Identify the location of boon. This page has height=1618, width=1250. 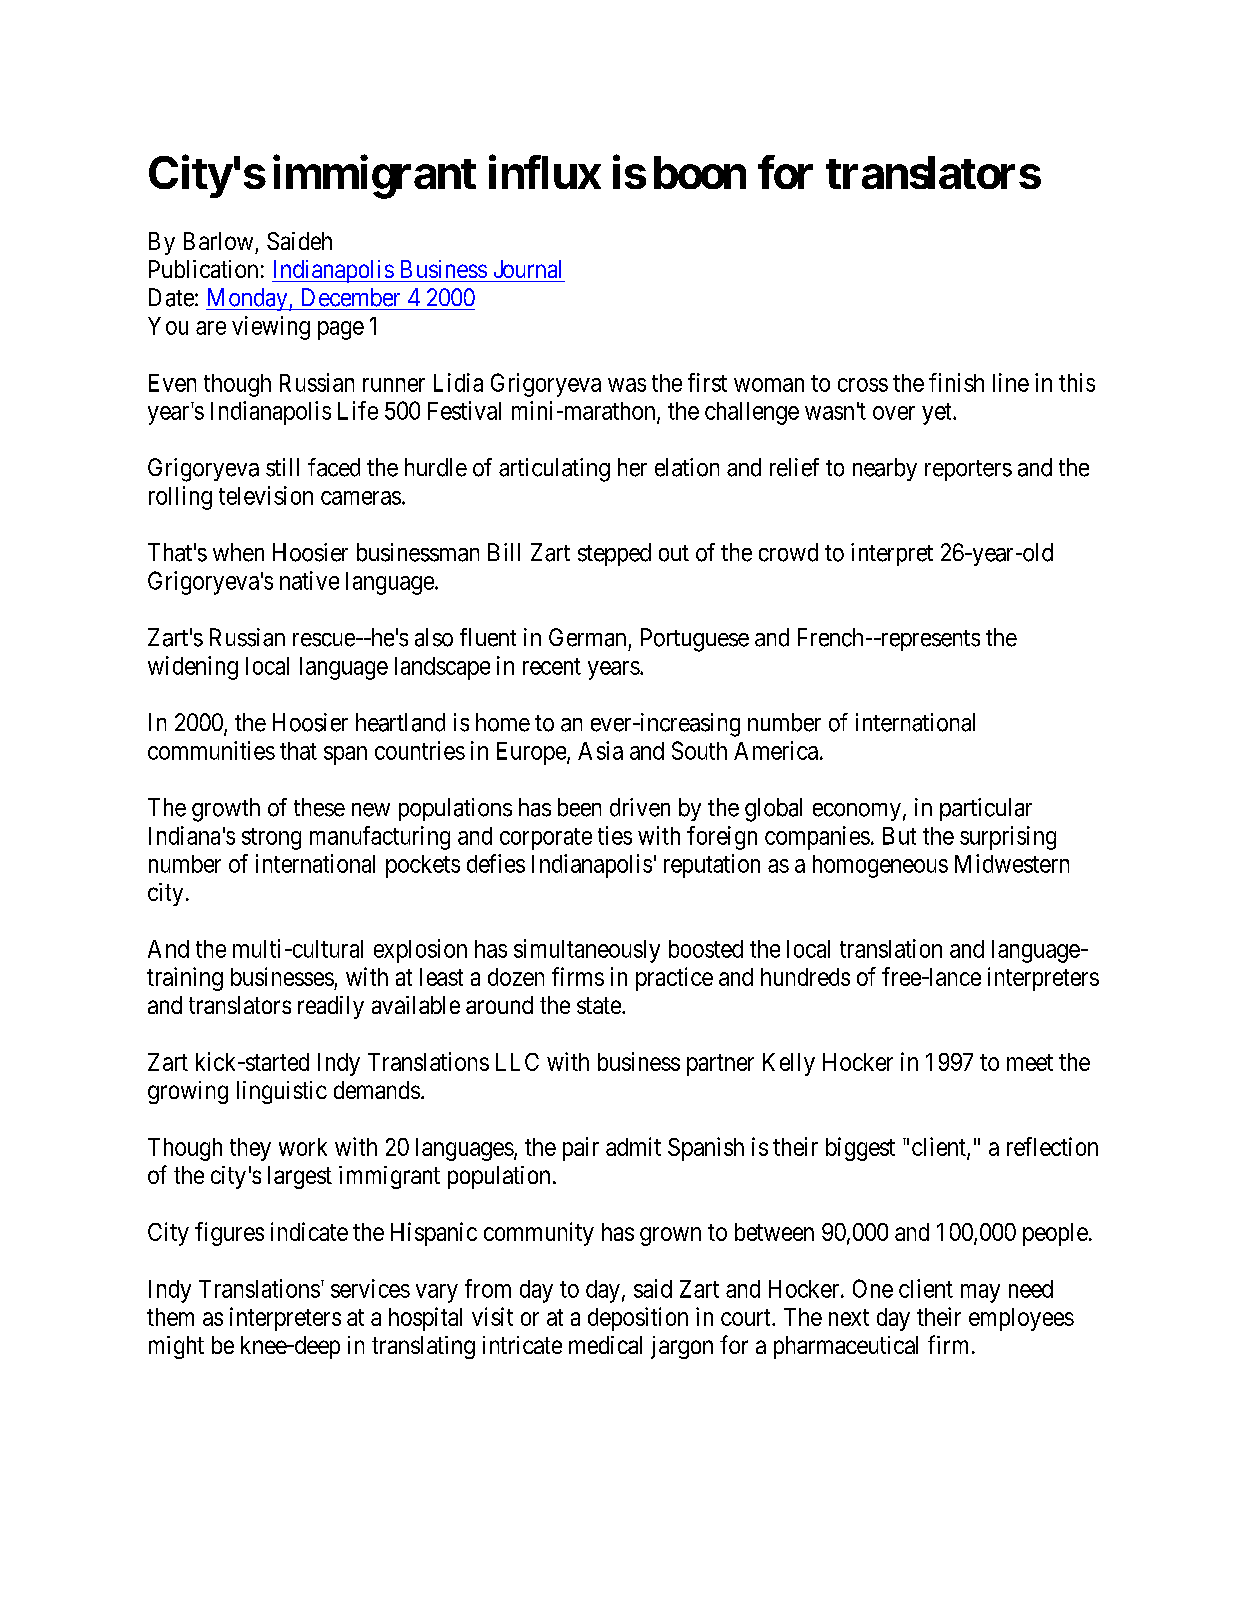
(700, 172).
